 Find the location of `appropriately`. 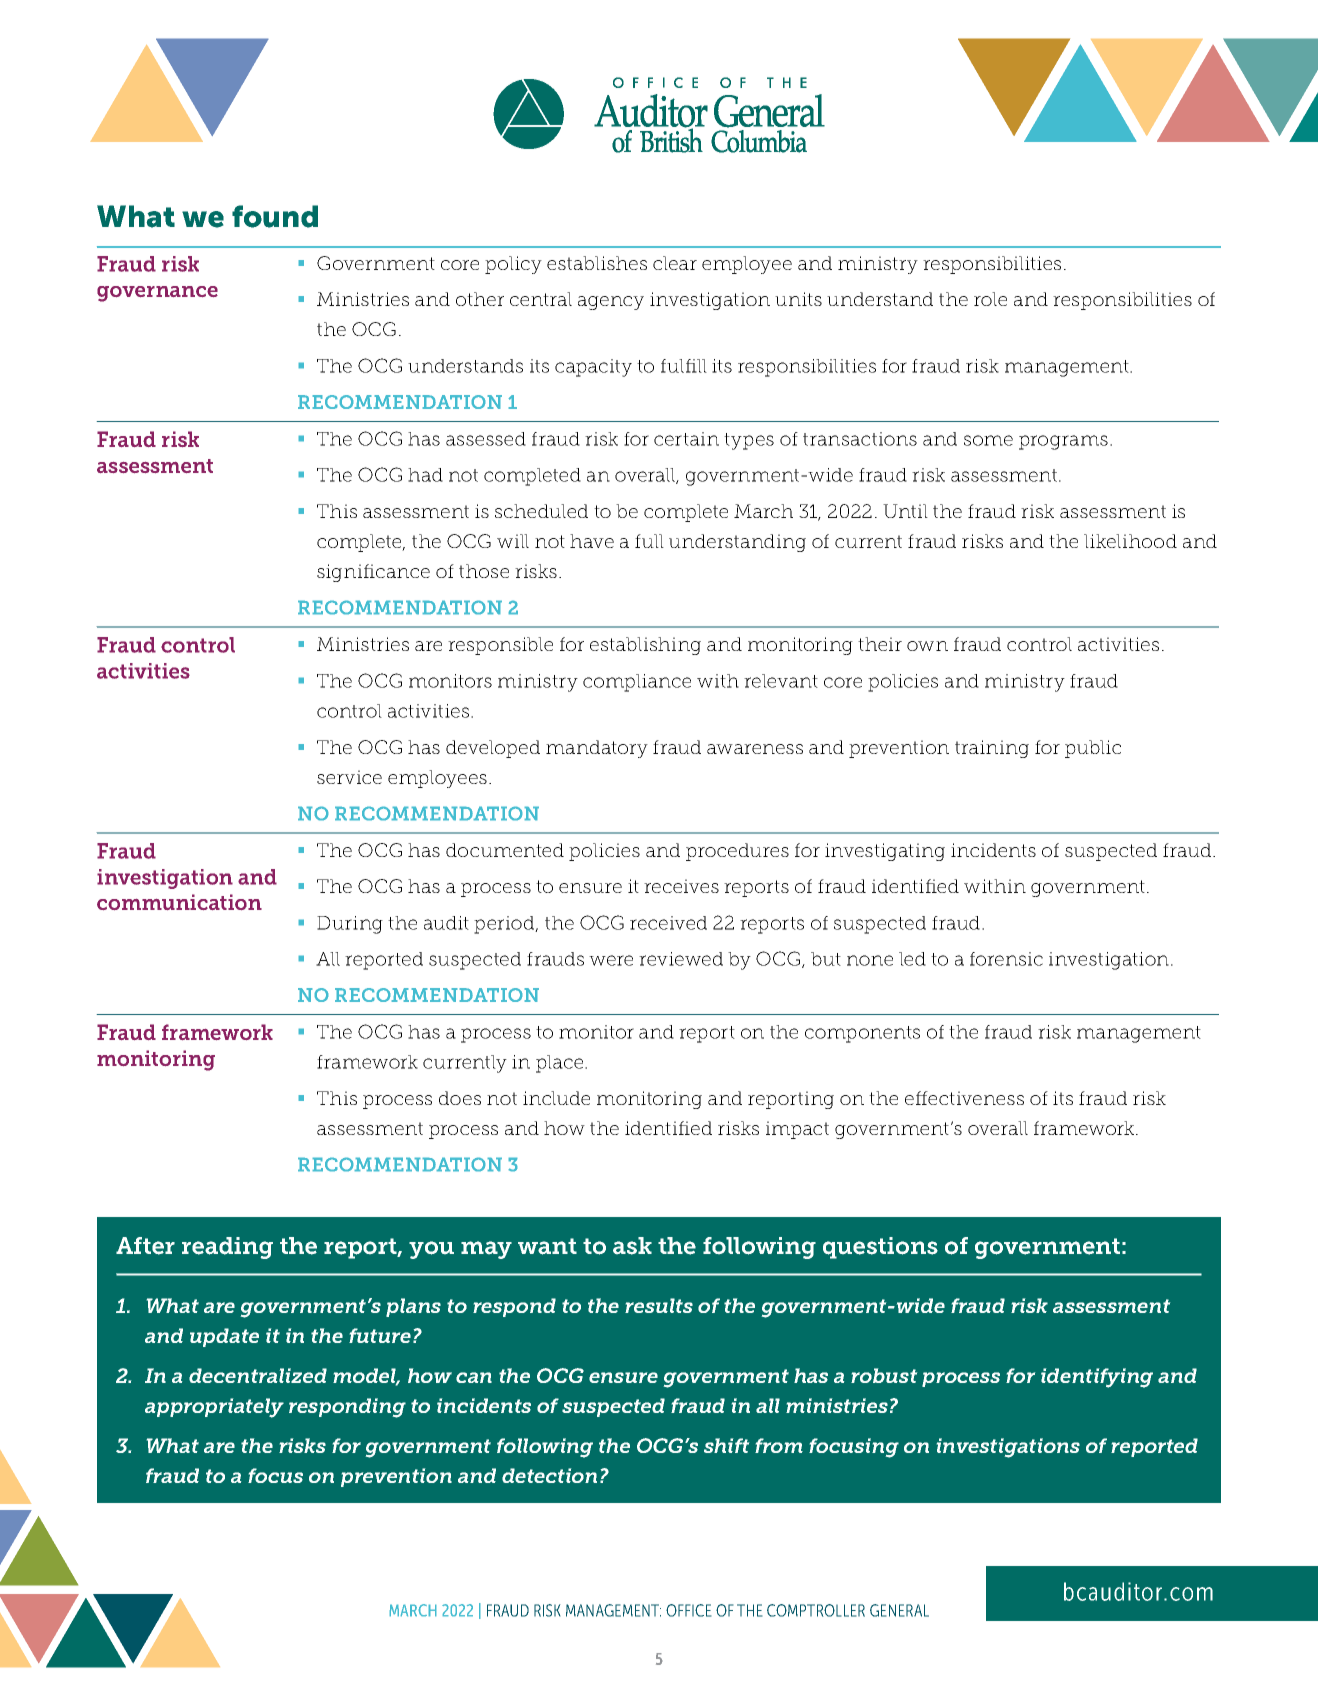

appropriately is located at coordinates (214, 1408).
